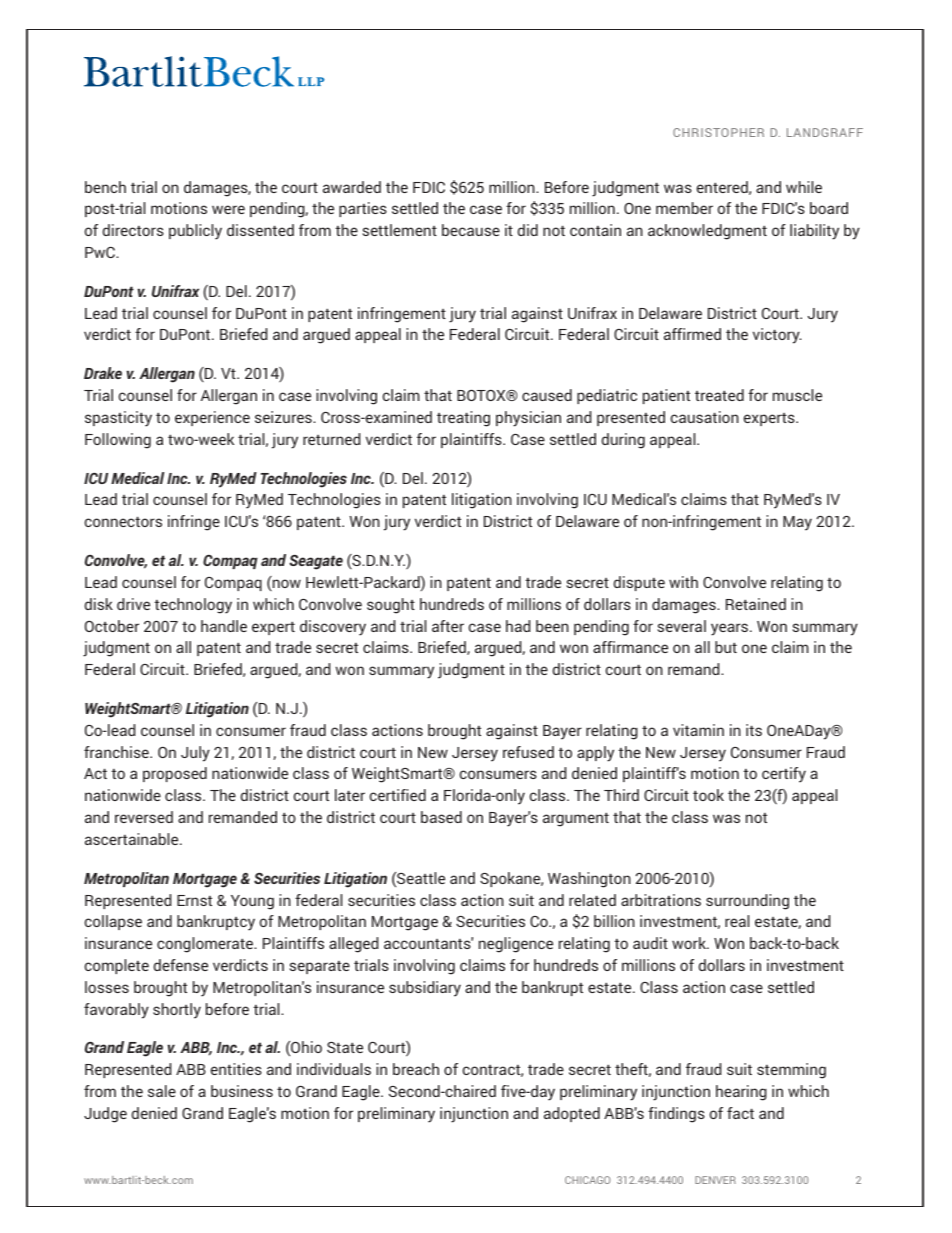  What do you see at coordinates (572, 1114) in the screenshot?
I see `adopted` at bounding box center [572, 1114].
